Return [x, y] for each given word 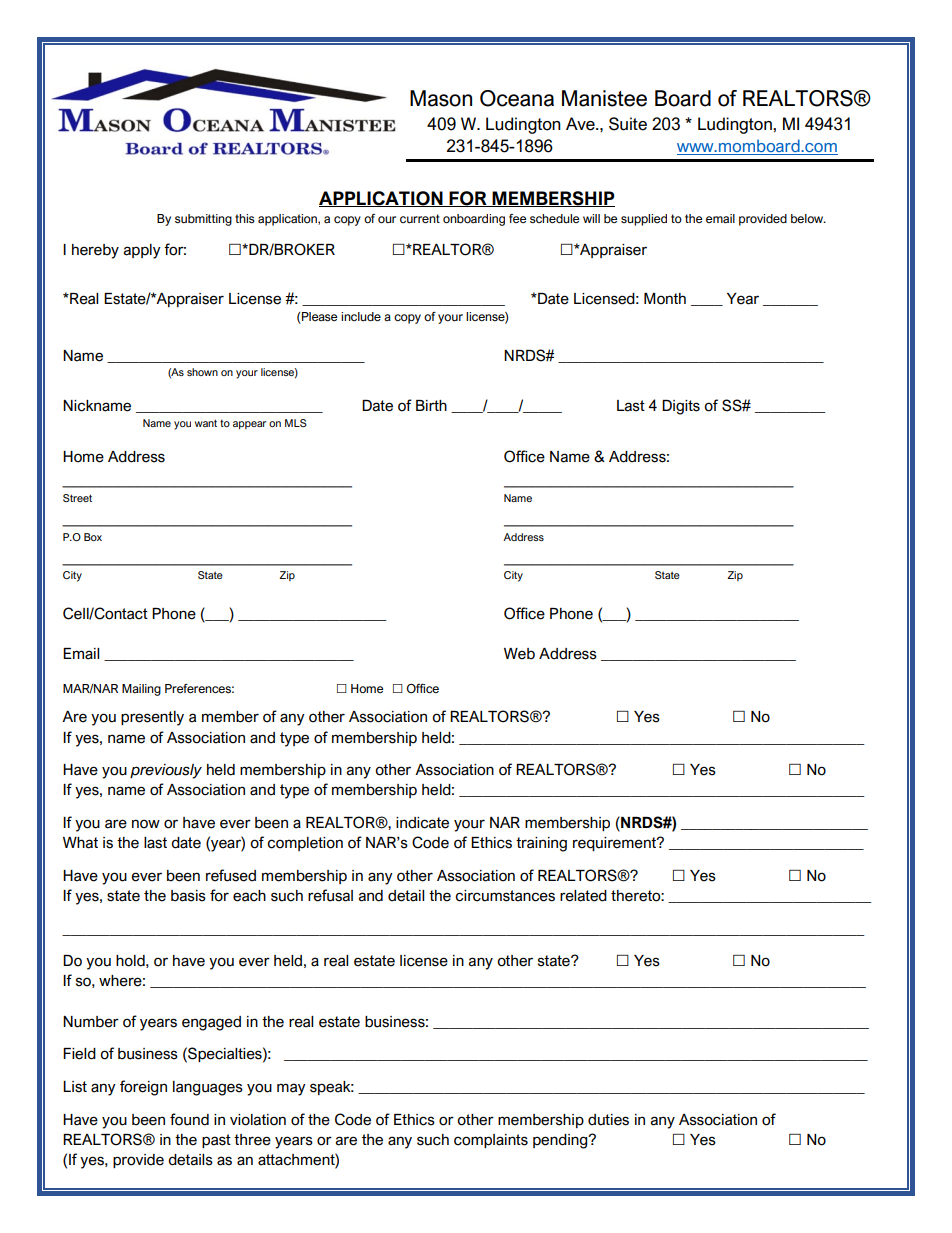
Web [519, 654]
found [189, 1119]
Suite [628, 124]
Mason [441, 98]
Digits [681, 407]
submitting [203, 220]
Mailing [141, 690]
